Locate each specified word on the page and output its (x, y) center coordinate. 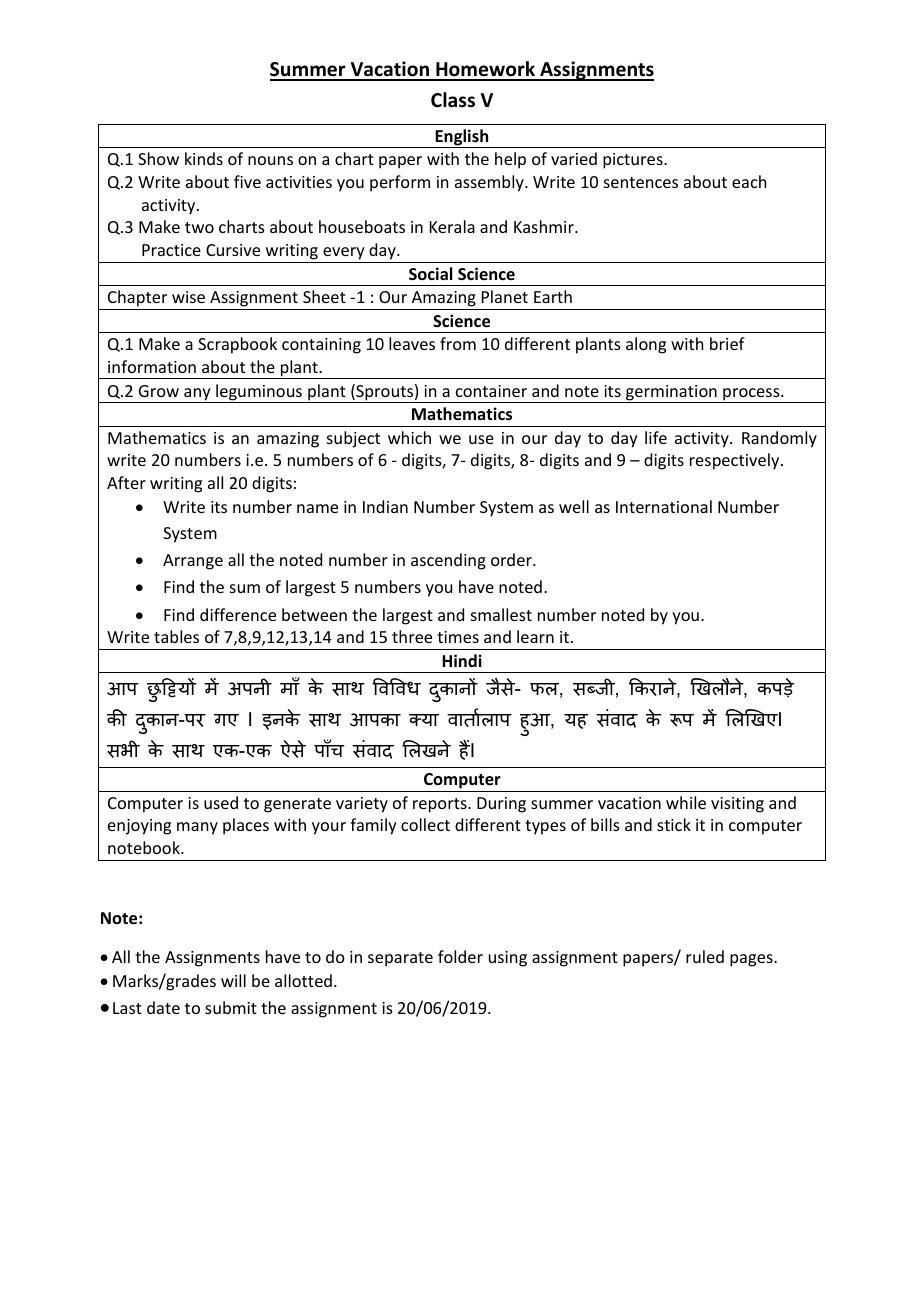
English (462, 138)
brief (727, 343)
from (458, 343)
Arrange (193, 562)
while (686, 802)
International (664, 506)
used (221, 802)
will (233, 980)
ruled (705, 956)
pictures (634, 161)
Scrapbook (237, 345)
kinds (204, 158)
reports (441, 805)
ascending (448, 561)
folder (460, 956)
